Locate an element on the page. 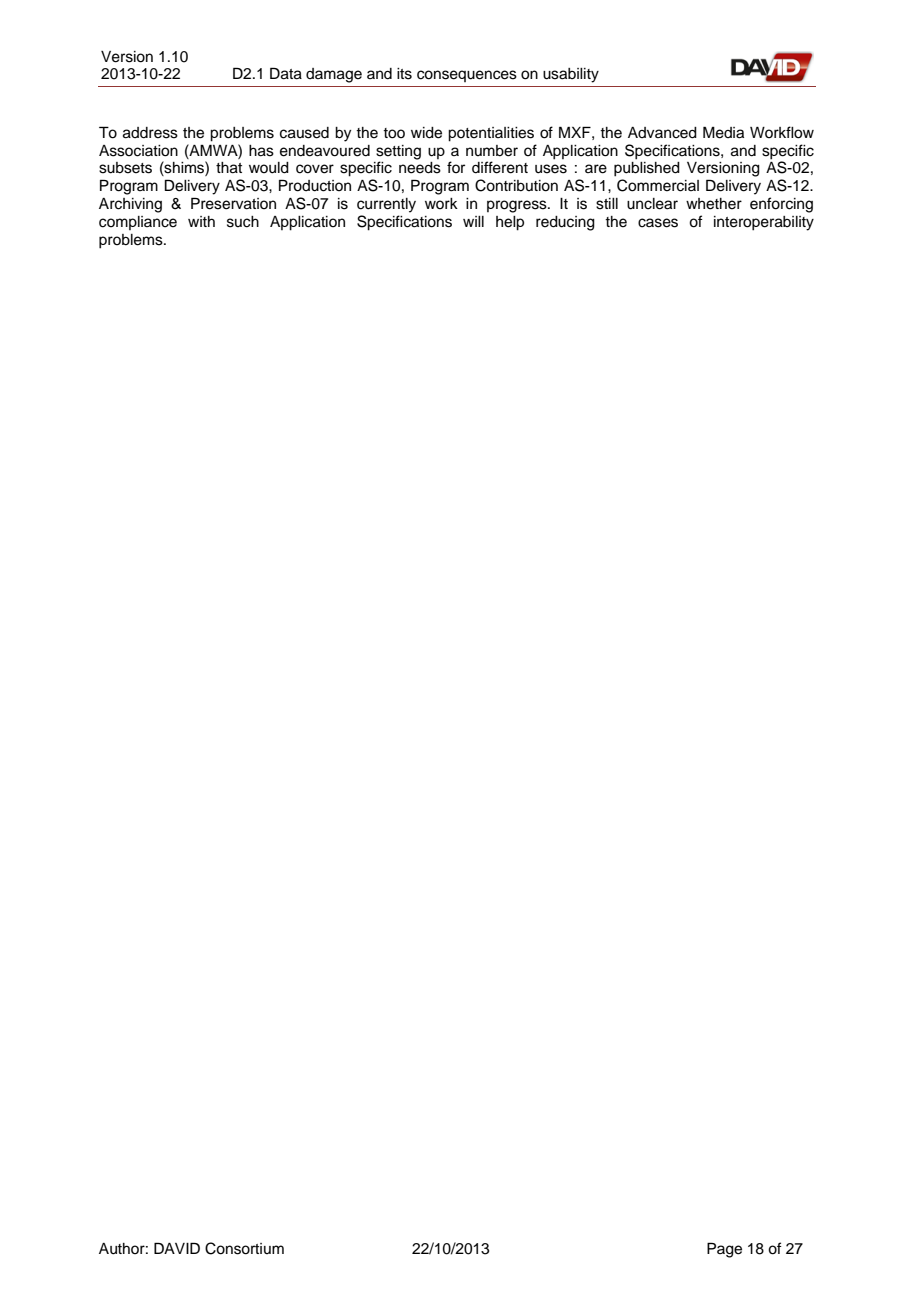 This page has height=1308, width=924. Consortium is located at coordinates (244, 1248).
